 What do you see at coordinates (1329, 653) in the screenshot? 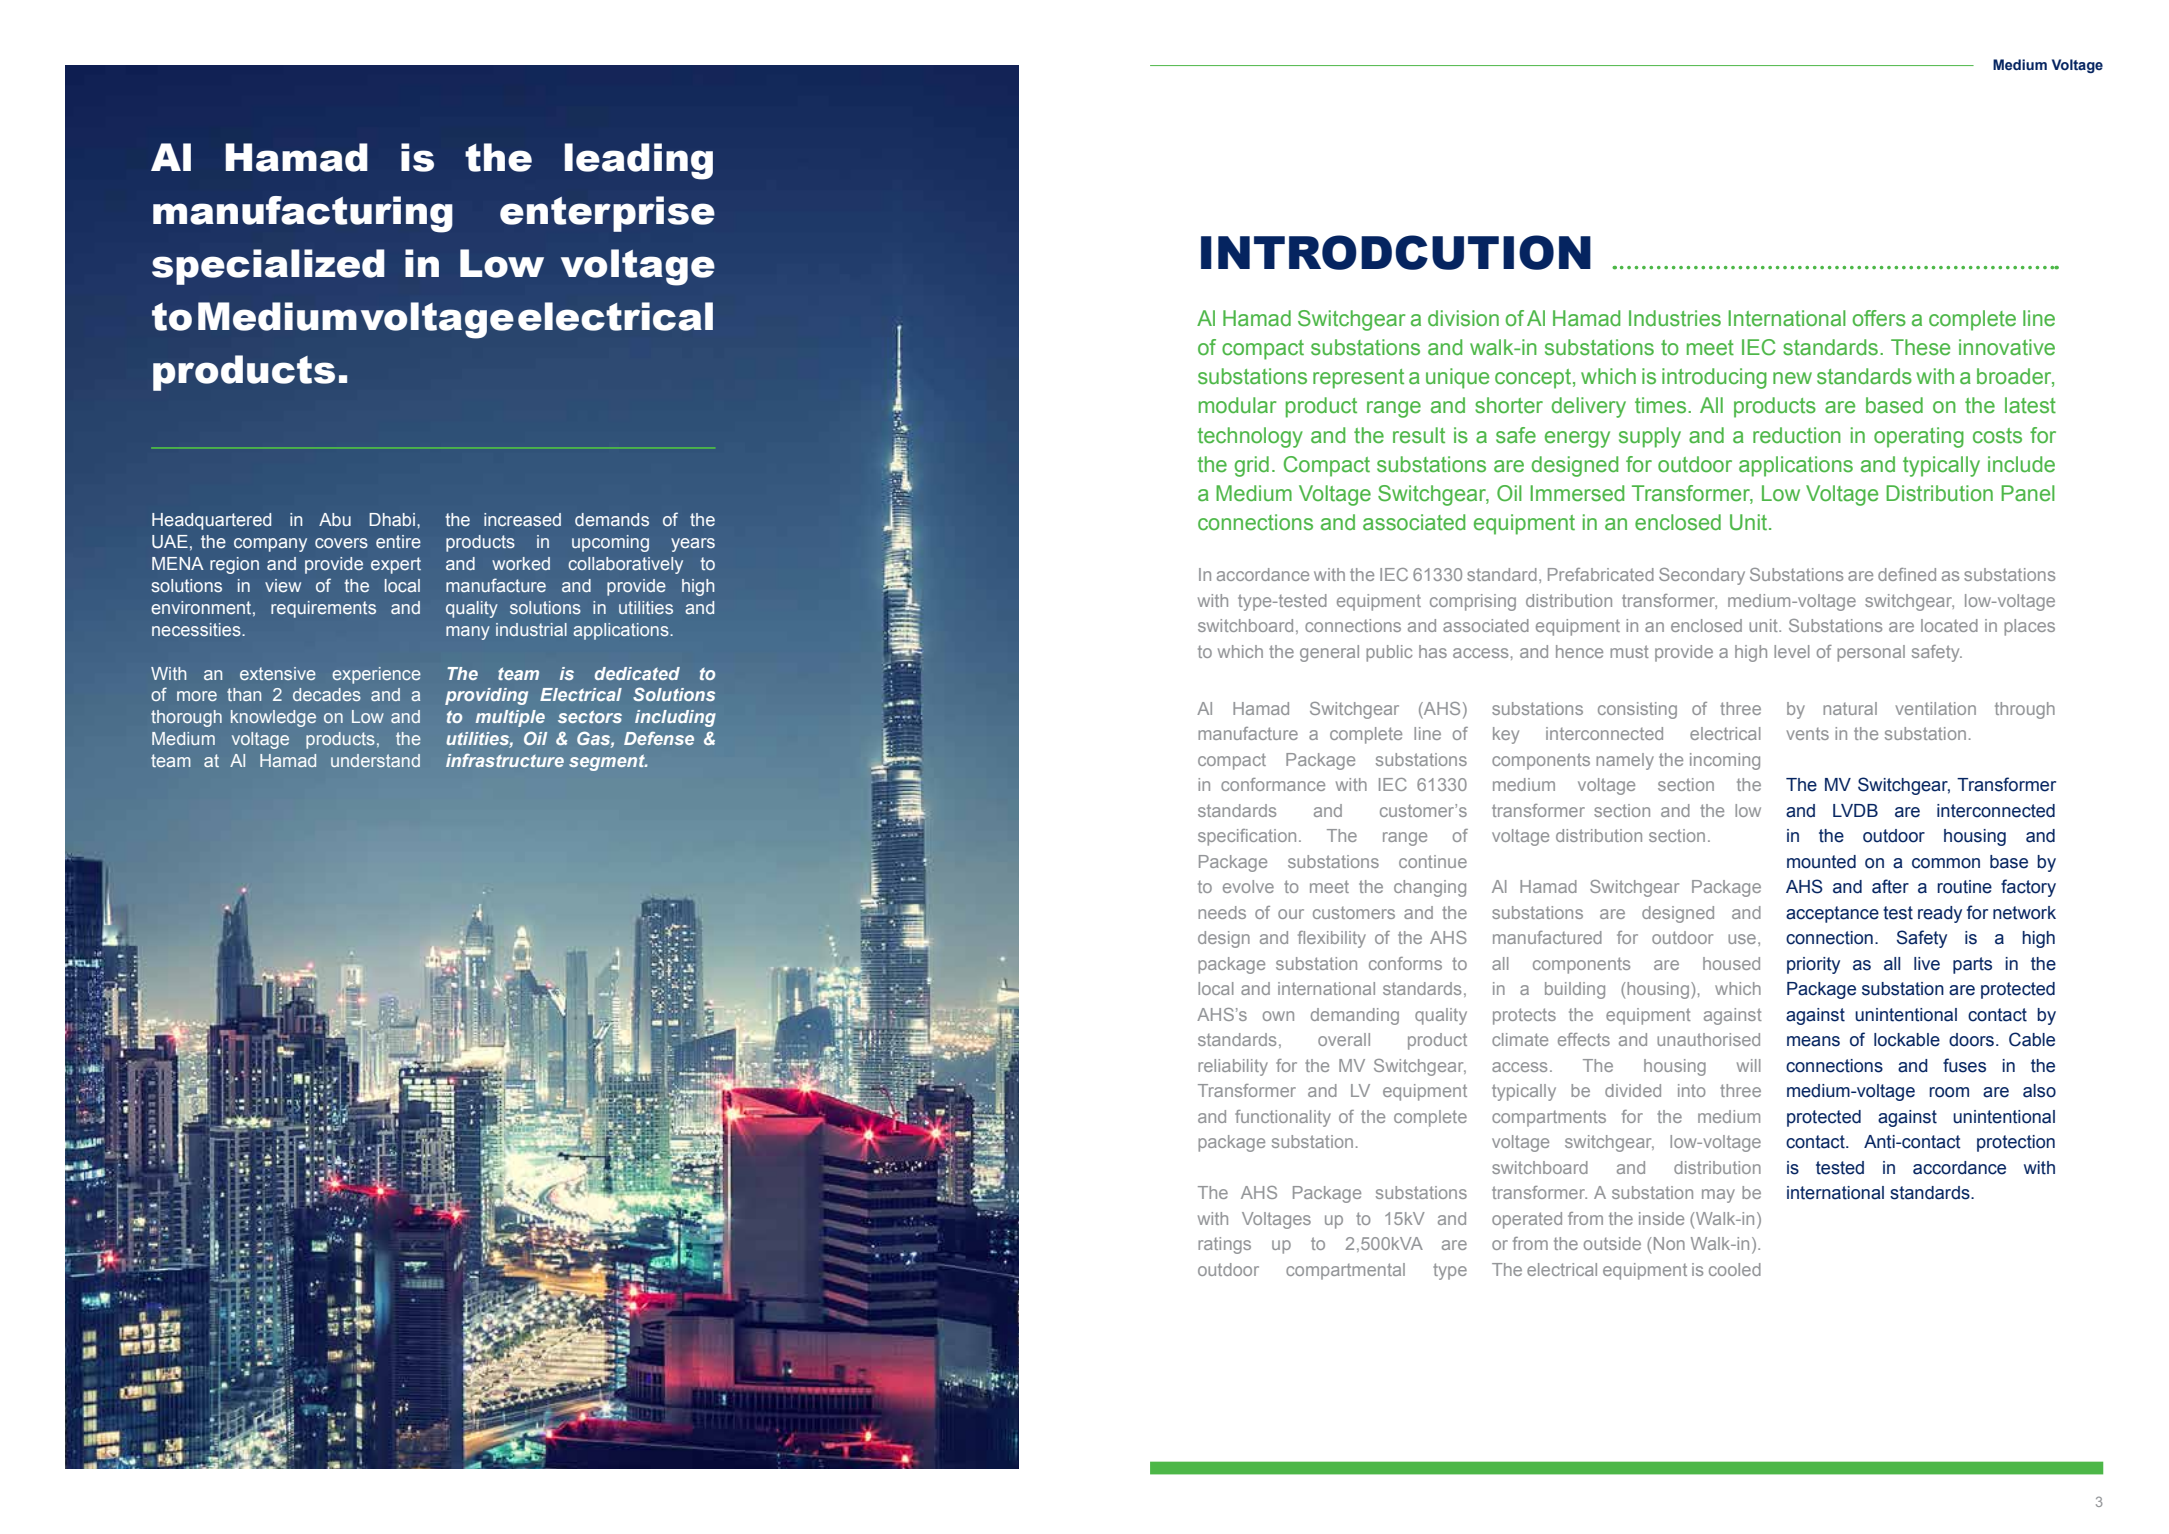
I see `general` at bounding box center [1329, 653].
